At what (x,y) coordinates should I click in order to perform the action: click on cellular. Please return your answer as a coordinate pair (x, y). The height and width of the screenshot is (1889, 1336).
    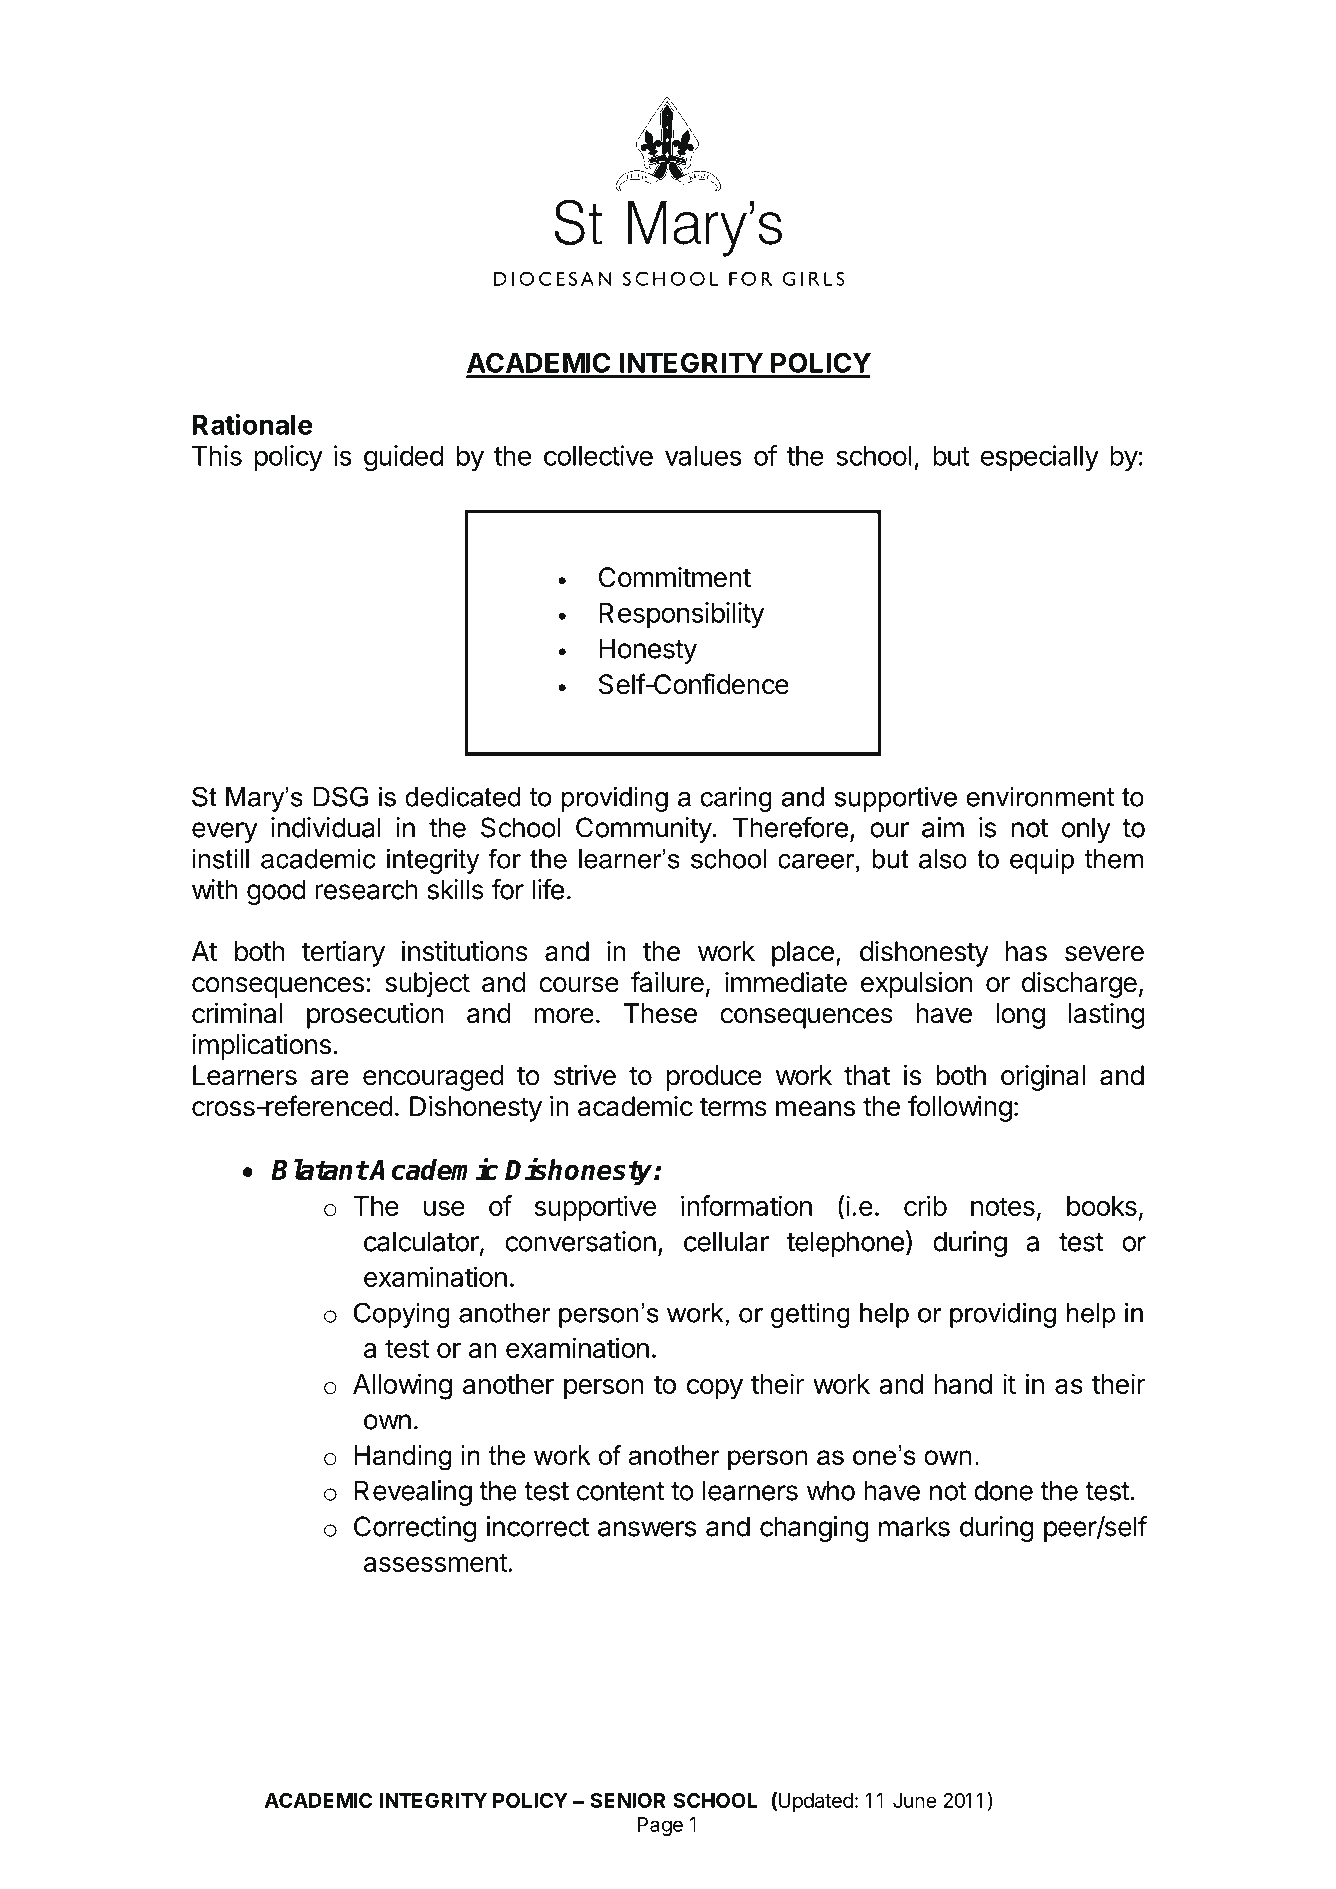
    Looking at the image, I should click on (726, 1241).
